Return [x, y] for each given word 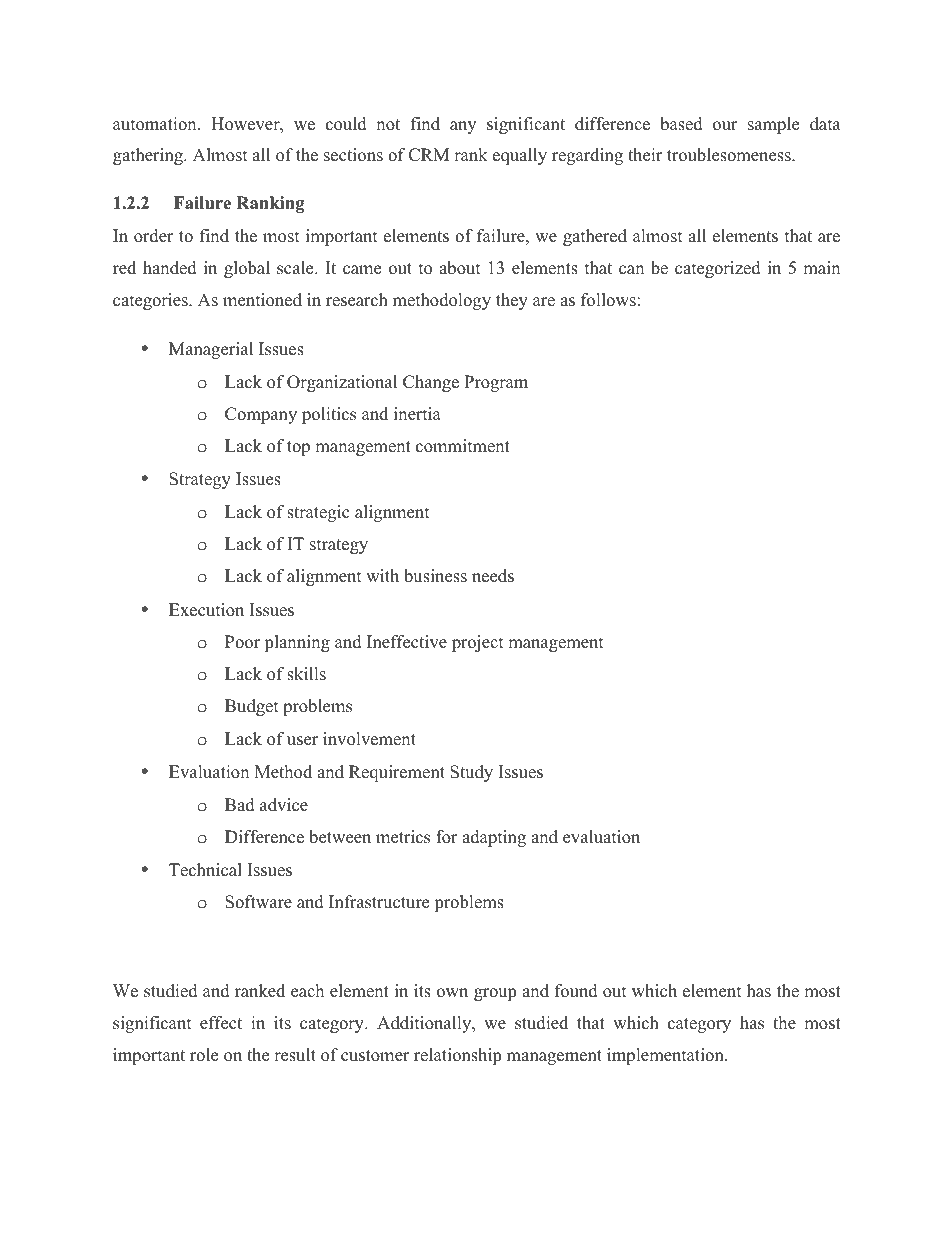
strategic [318, 513]
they [512, 301]
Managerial [211, 350]
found [576, 991]
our [725, 126]
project [478, 643]
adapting [494, 838]
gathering [149, 156]
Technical [205, 870]
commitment [463, 446]
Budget [252, 707]
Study [471, 773]
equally [520, 156]
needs [493, 576]
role [204, 1055]
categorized [718, 269]
